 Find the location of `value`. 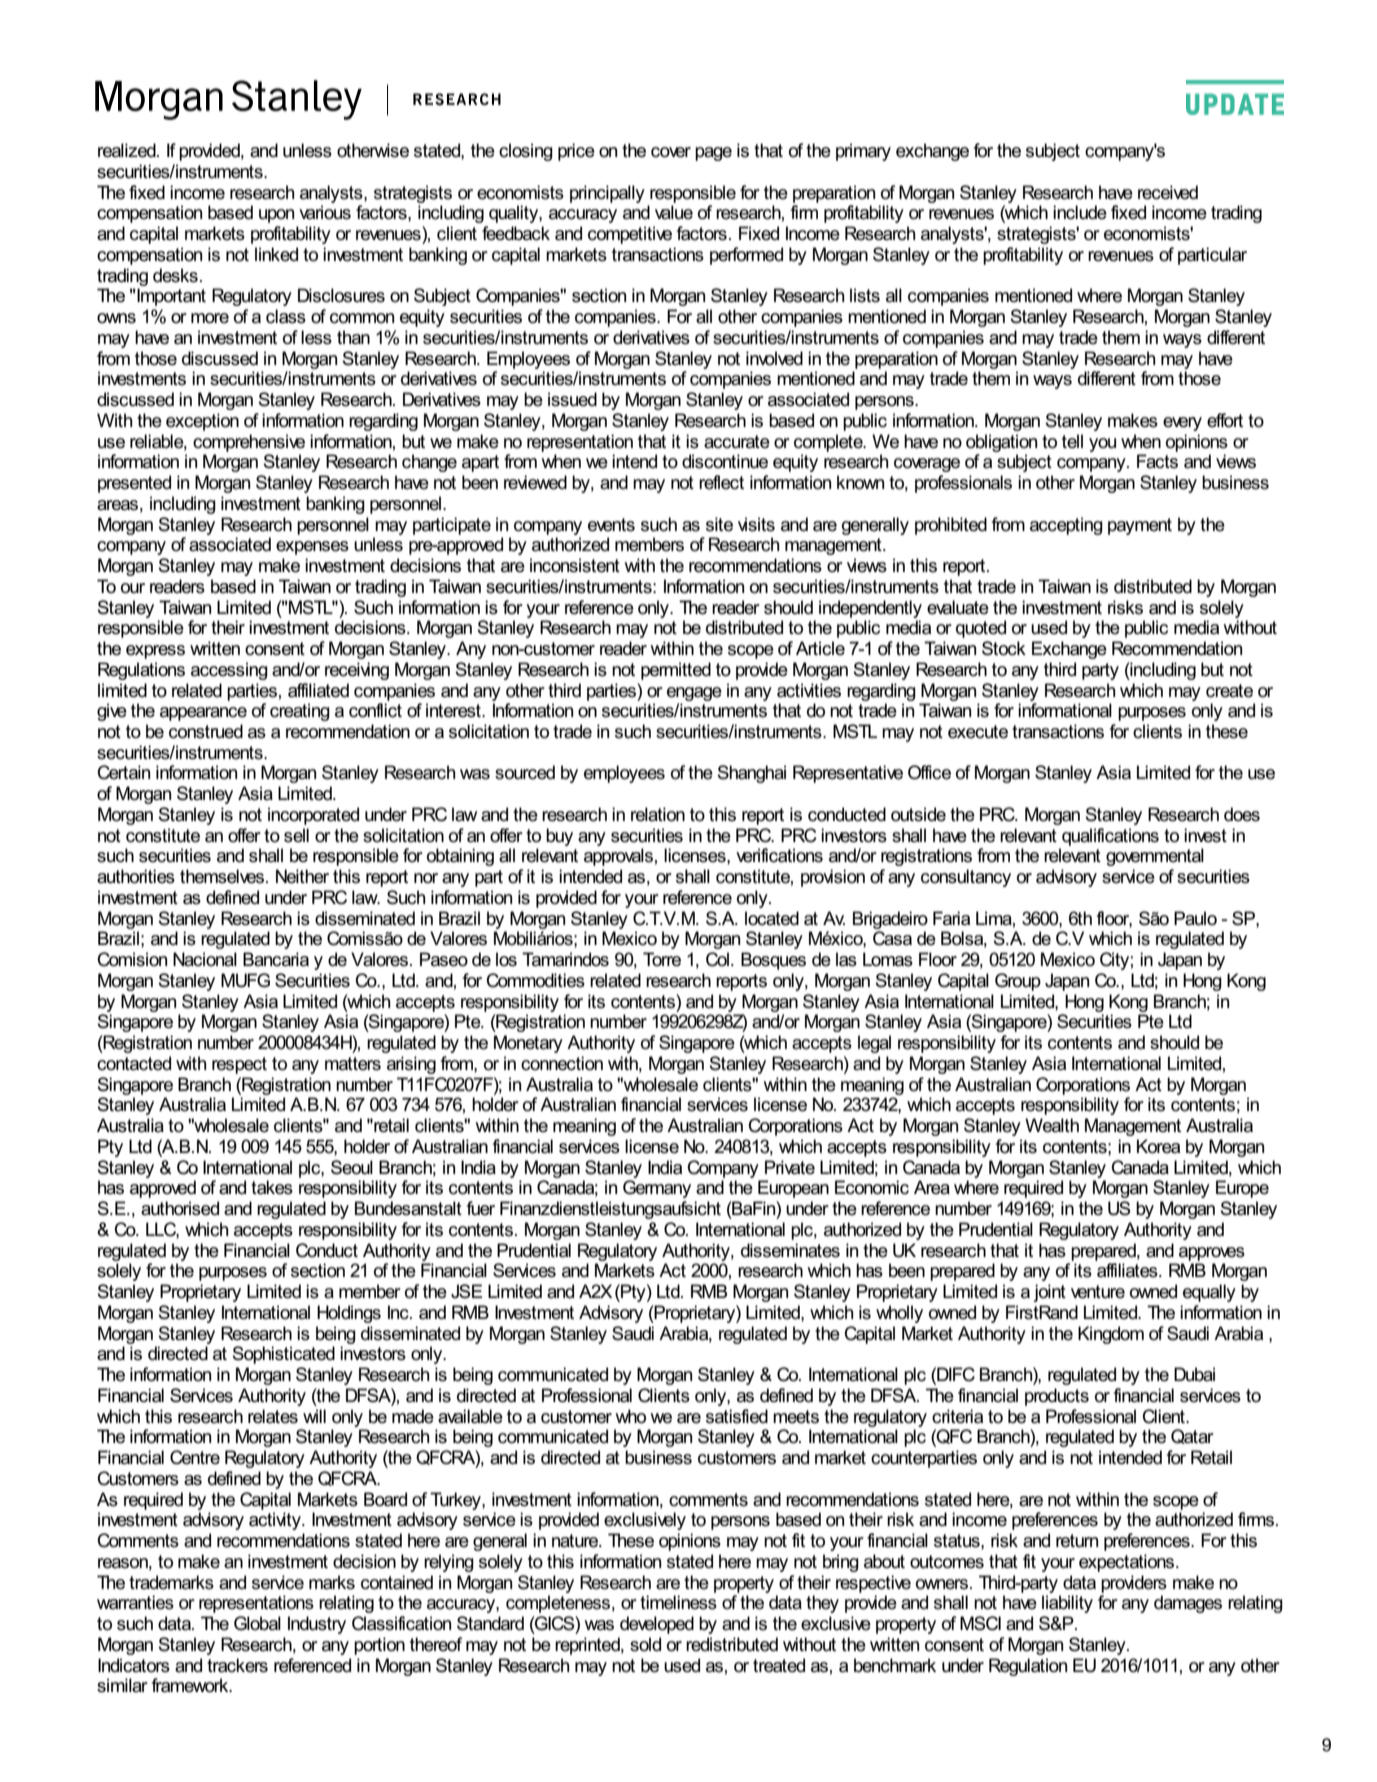

value is located at coordinates (674, 212).
